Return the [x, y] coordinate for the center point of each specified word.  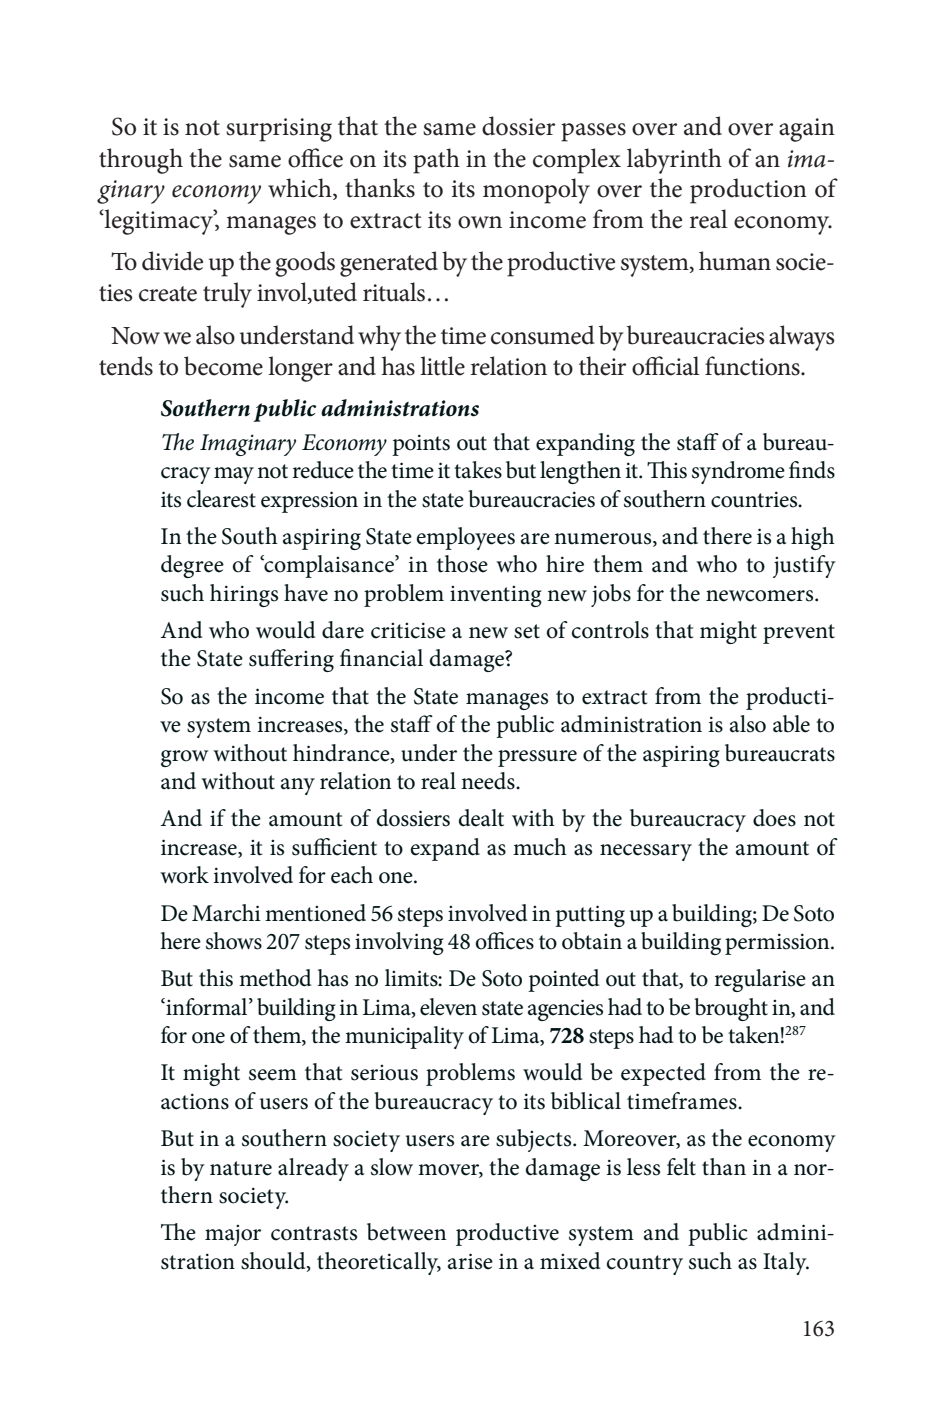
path [436, 161]
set [527, 631]
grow [184, 758]
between [406, 1232]
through [141, 161]
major [233, 1235]
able [791, 724]
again [807, 130]
